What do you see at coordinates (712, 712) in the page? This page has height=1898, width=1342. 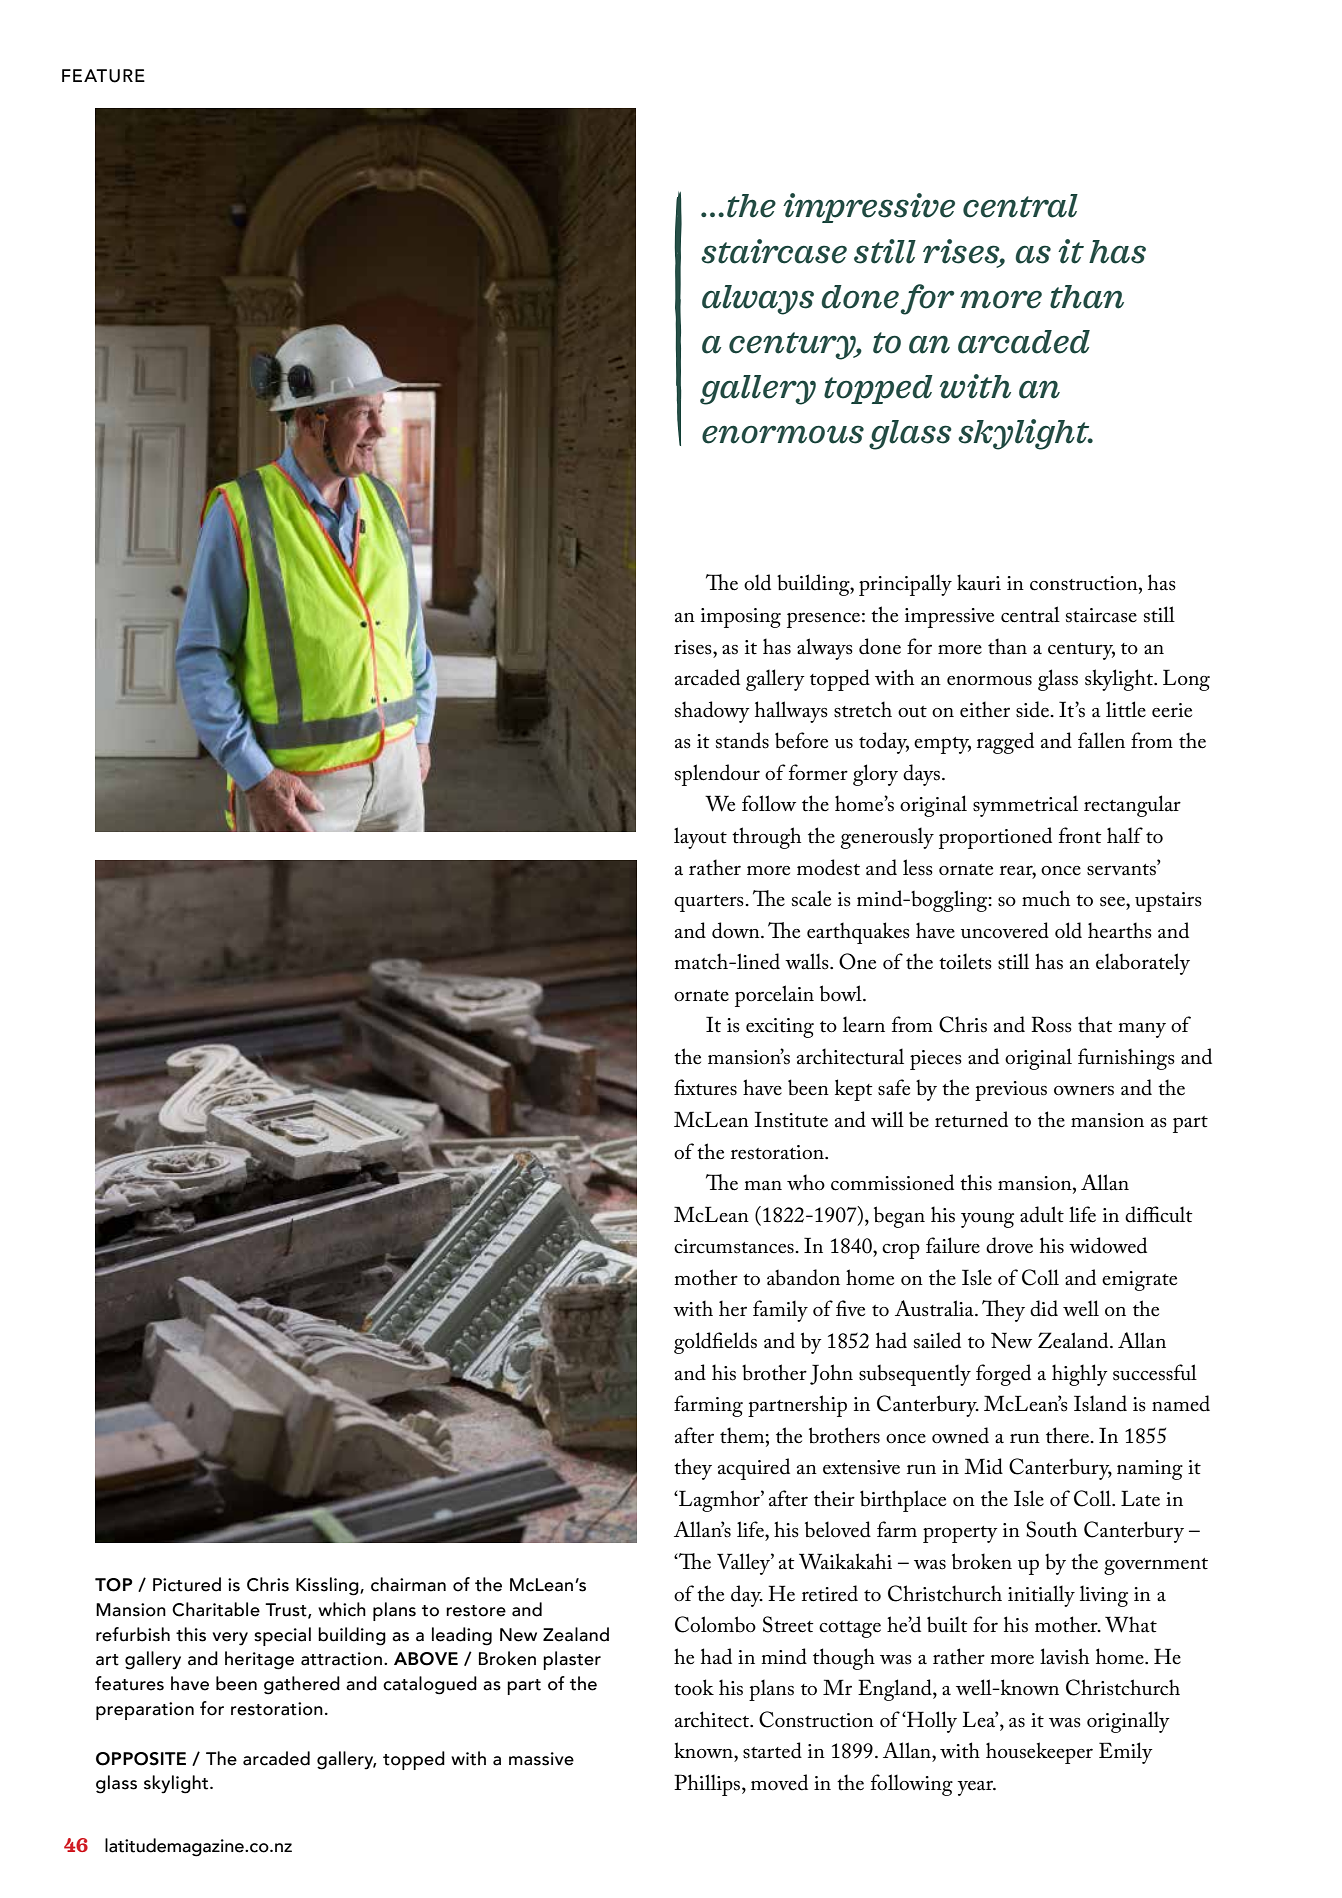 I see `shadowy` at bounding box center [712, 712].
